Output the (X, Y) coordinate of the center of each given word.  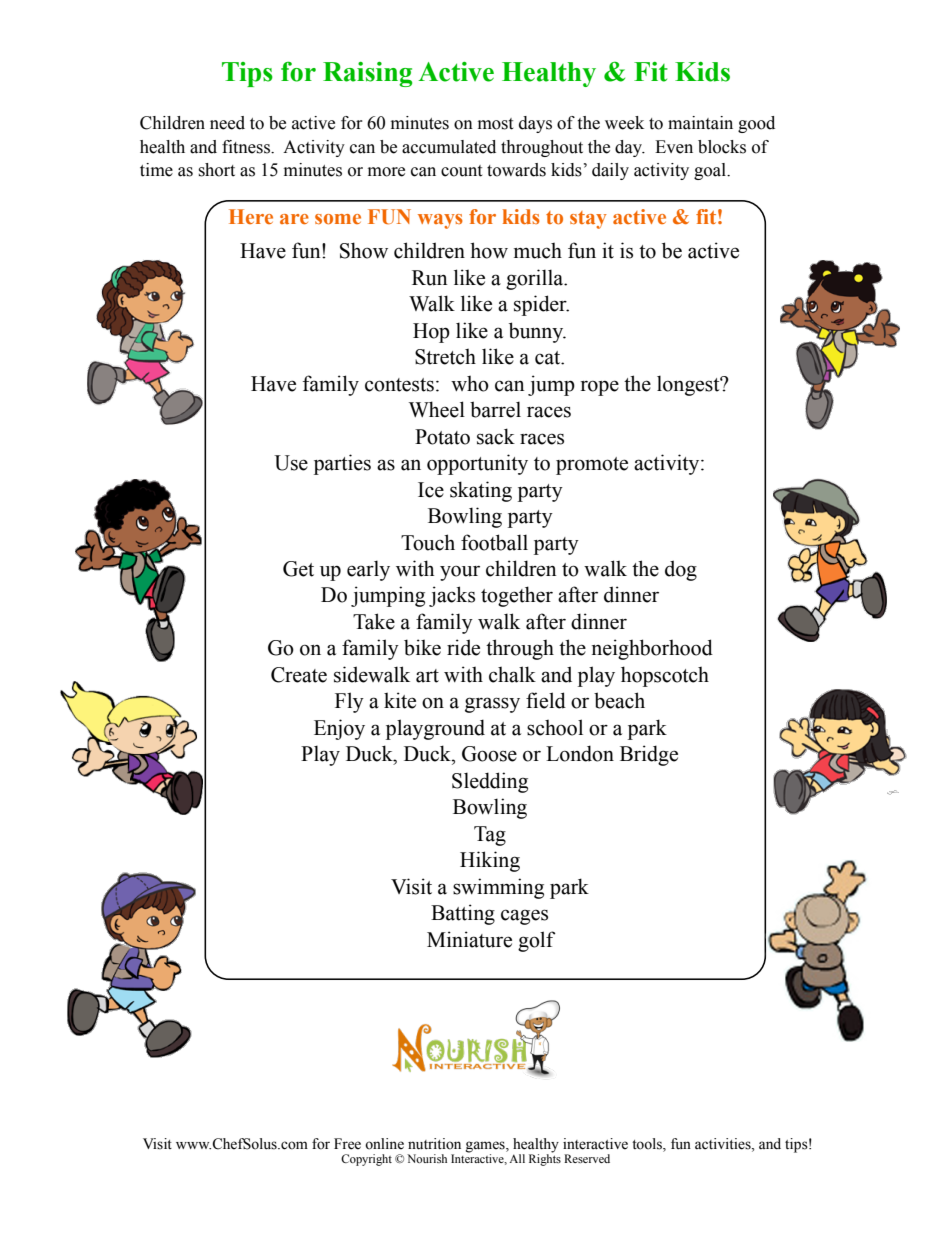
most (495, 124)
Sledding (490, 782)
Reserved (587, 1158)
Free (347, 1144)
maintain (700, 123)
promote (592, 466)
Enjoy (339, 729)
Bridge (649, 755)
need (227, 123)
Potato (442, 437)
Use (291, 463)
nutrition (434, 1144)
